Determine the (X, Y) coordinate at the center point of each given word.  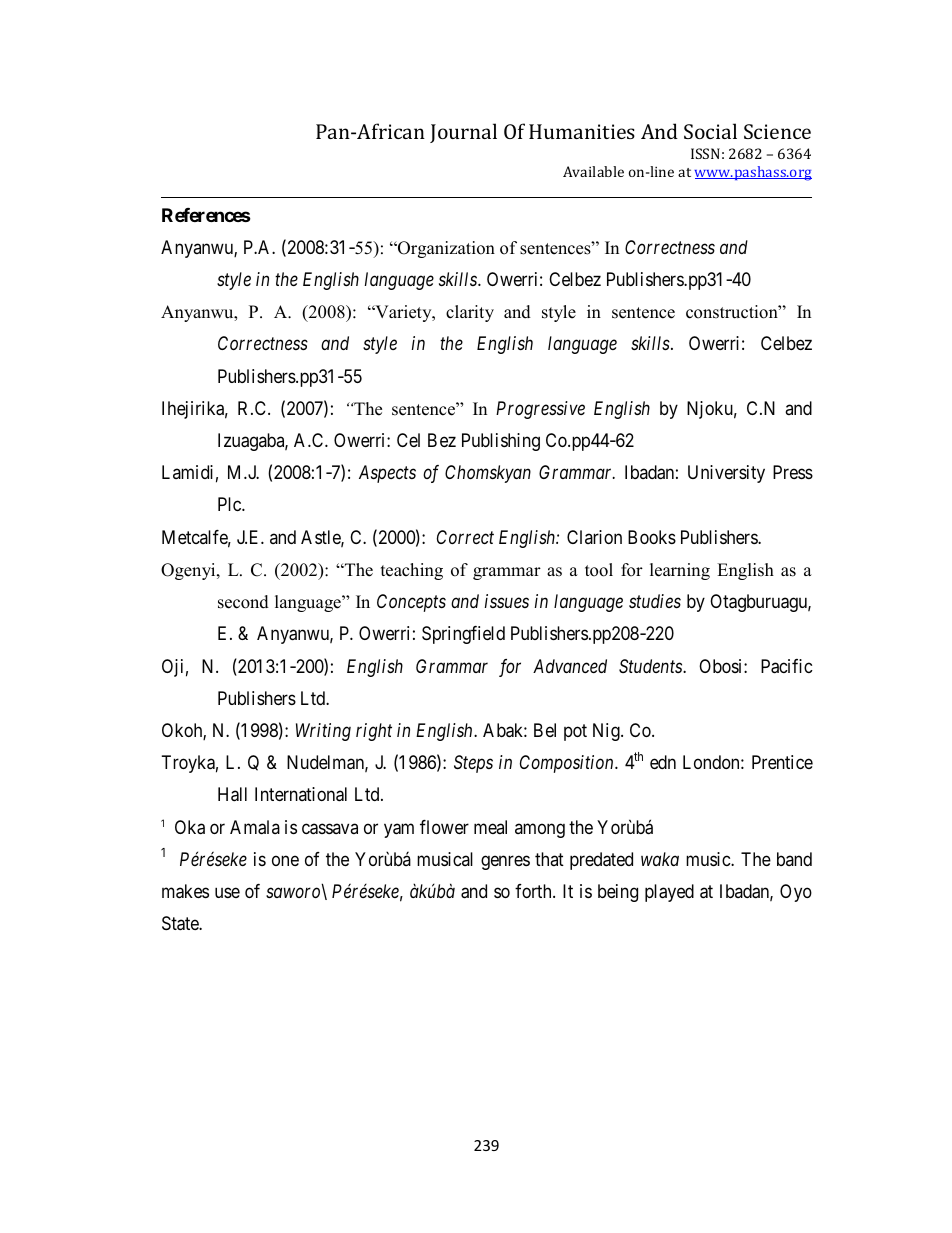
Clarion (594, 537)
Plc (230, 504)
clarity (470, 313)
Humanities (582, 131)
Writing (323, 732)
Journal (463, 133)
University (726, 474)
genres (505, 862)
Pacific (787, 666)
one (285, 860)
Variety (403, 313)
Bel (545, 730)
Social (710, 131)
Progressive (540, 410)
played (669, 893)
